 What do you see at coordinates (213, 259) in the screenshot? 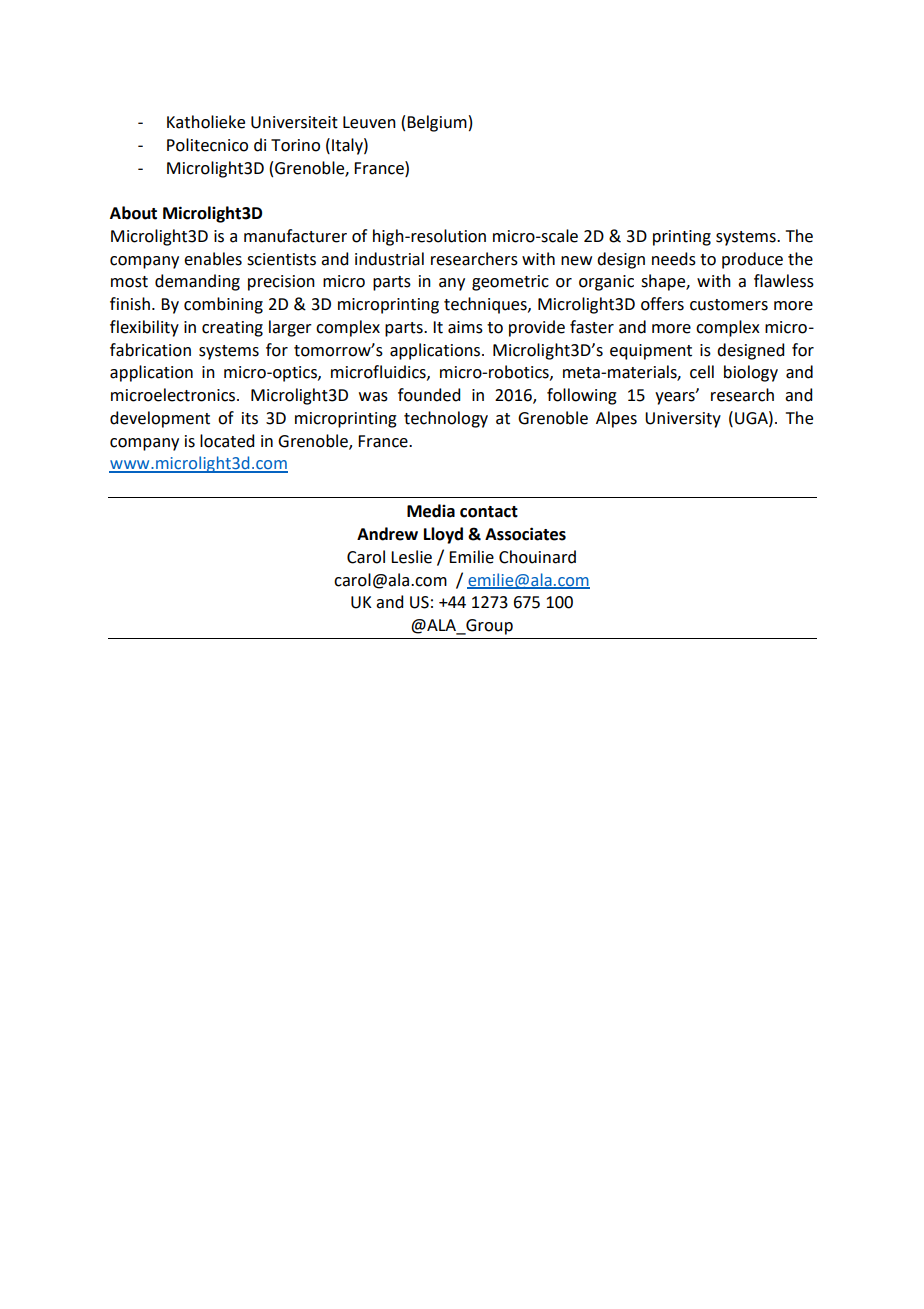
I see `enables` at bounding box center [213, 259].
